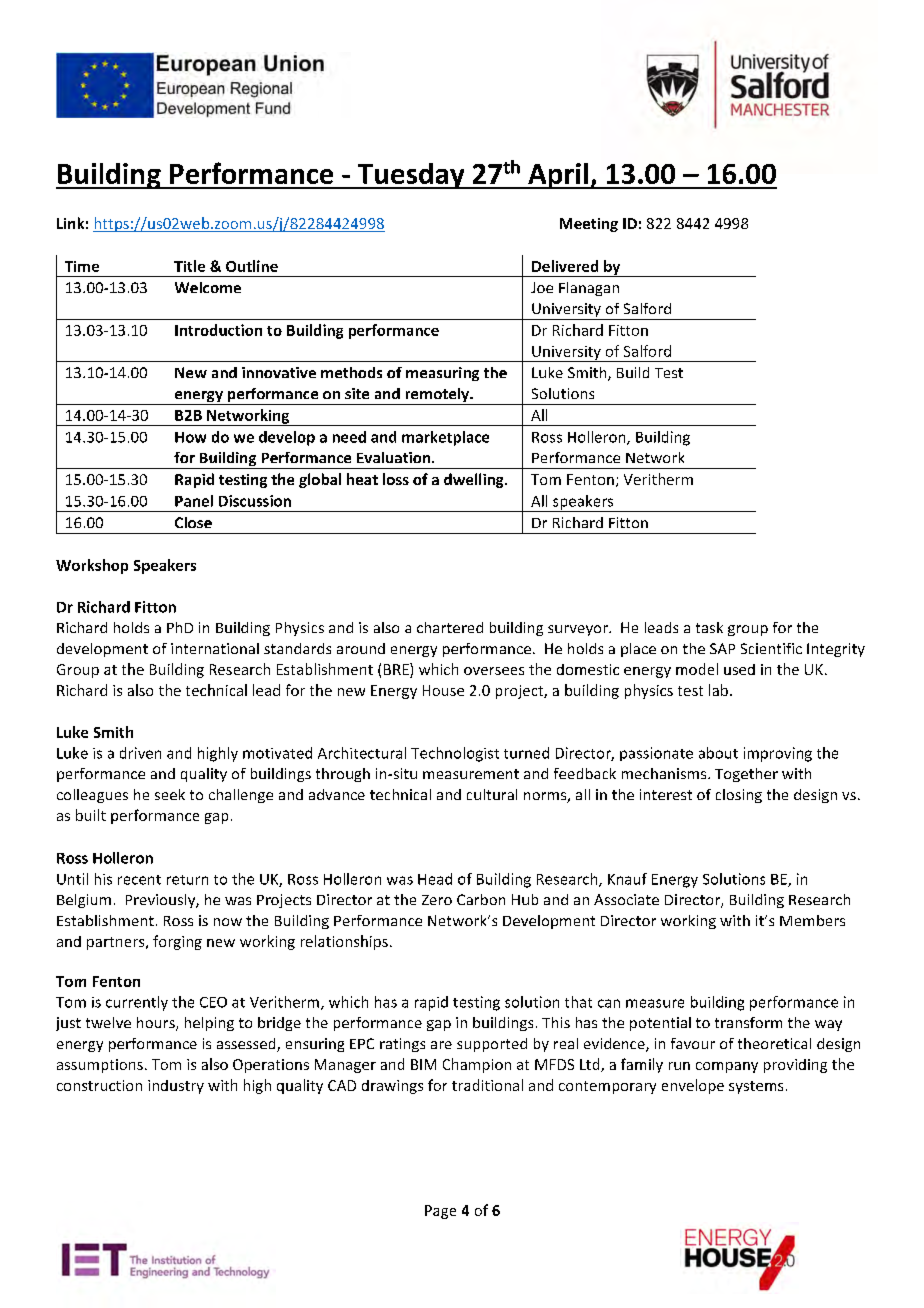  I want to click on industry, so click(176, 1087).
